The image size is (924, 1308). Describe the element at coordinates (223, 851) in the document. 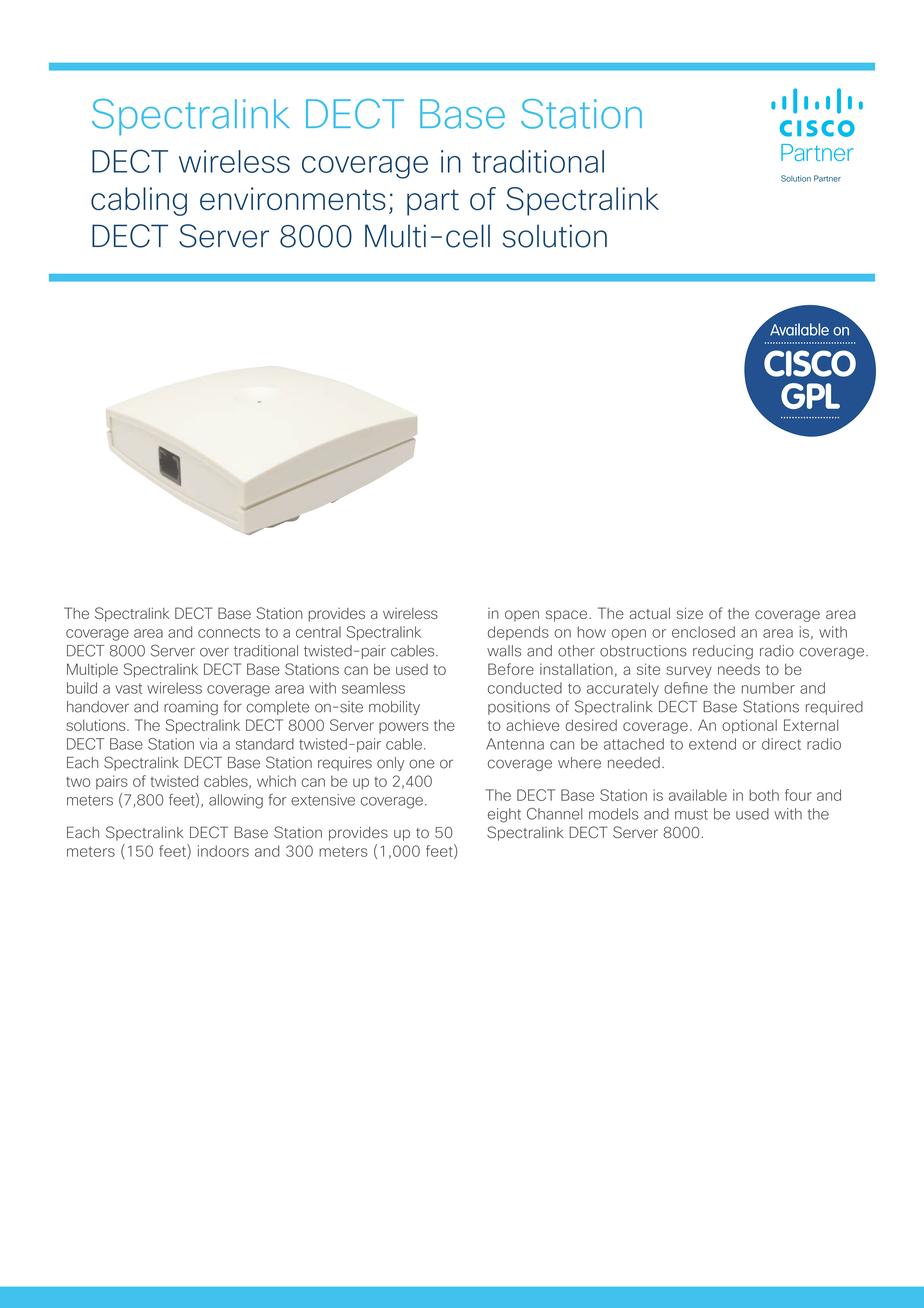

I see `indoors` at that location.
